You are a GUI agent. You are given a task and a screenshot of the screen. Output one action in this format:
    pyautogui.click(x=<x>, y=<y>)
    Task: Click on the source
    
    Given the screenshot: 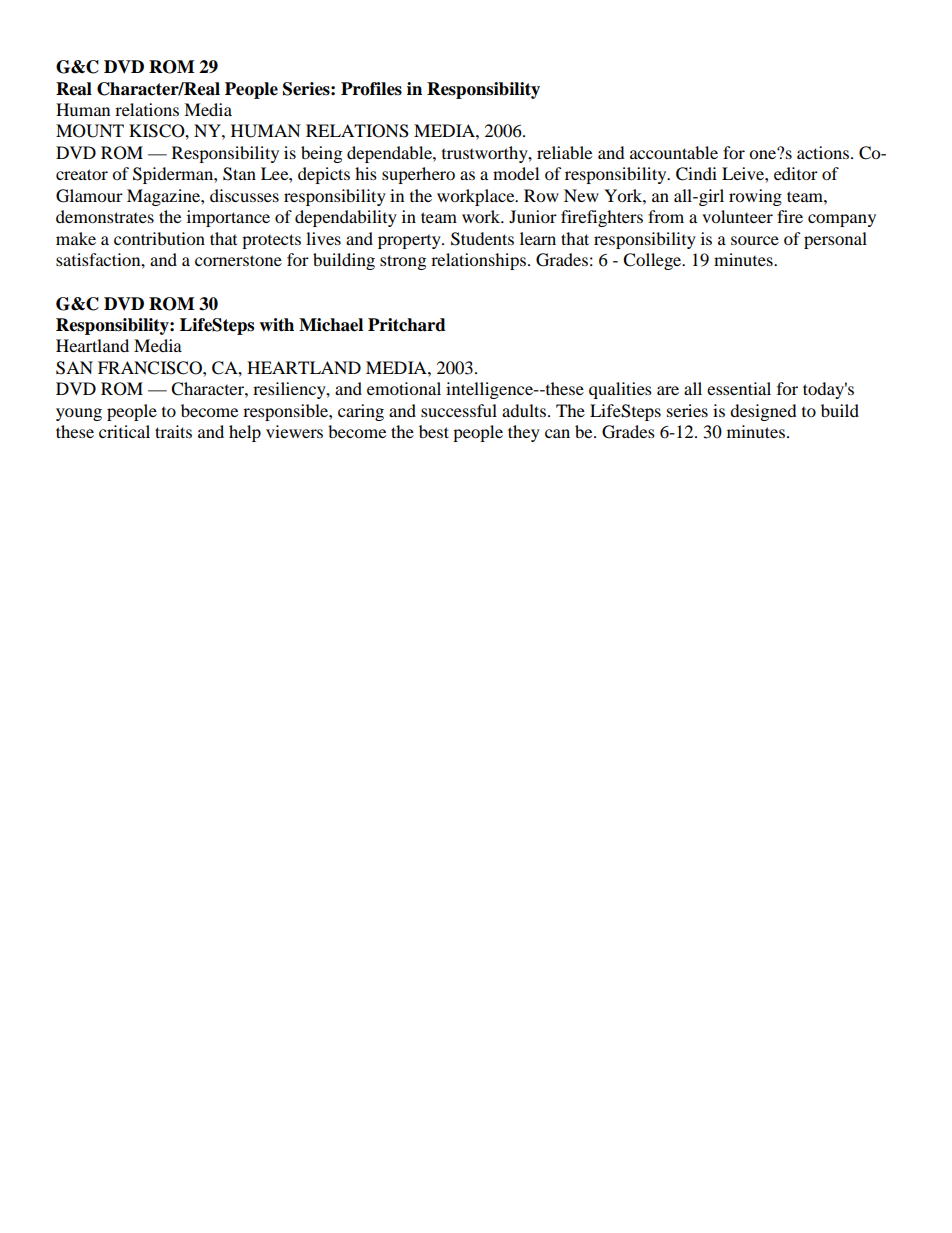 What is the action you would take?
    pyautogui.click(x=755, y=240)
